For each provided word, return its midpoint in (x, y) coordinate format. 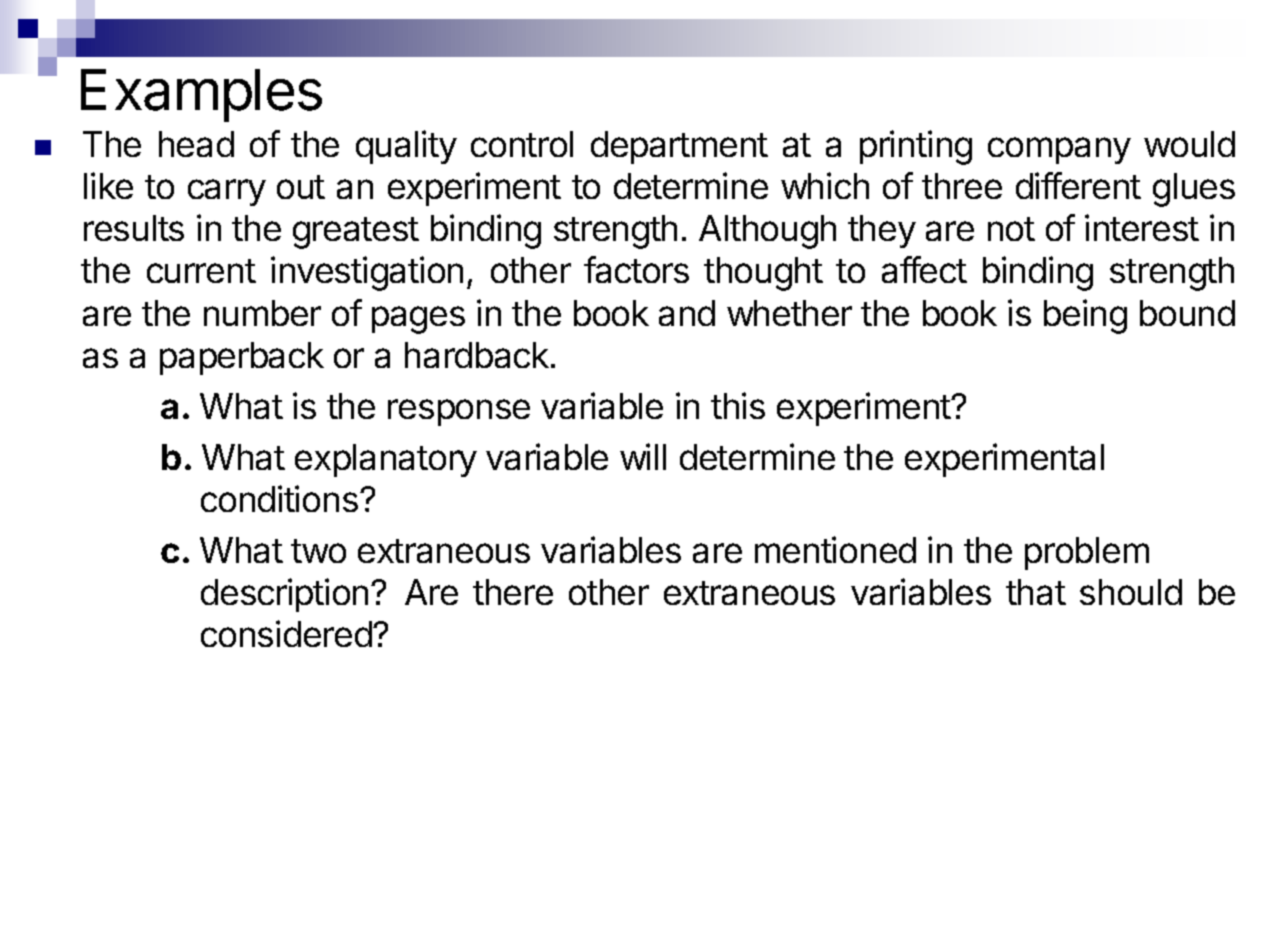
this (738, 405)
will (643, 456)
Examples (201, 95)
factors (636, 269)
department (679, 147)
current (201, 271)
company (1059, 150)
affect (924, 269)
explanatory (386, 460)
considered (286, 633)
